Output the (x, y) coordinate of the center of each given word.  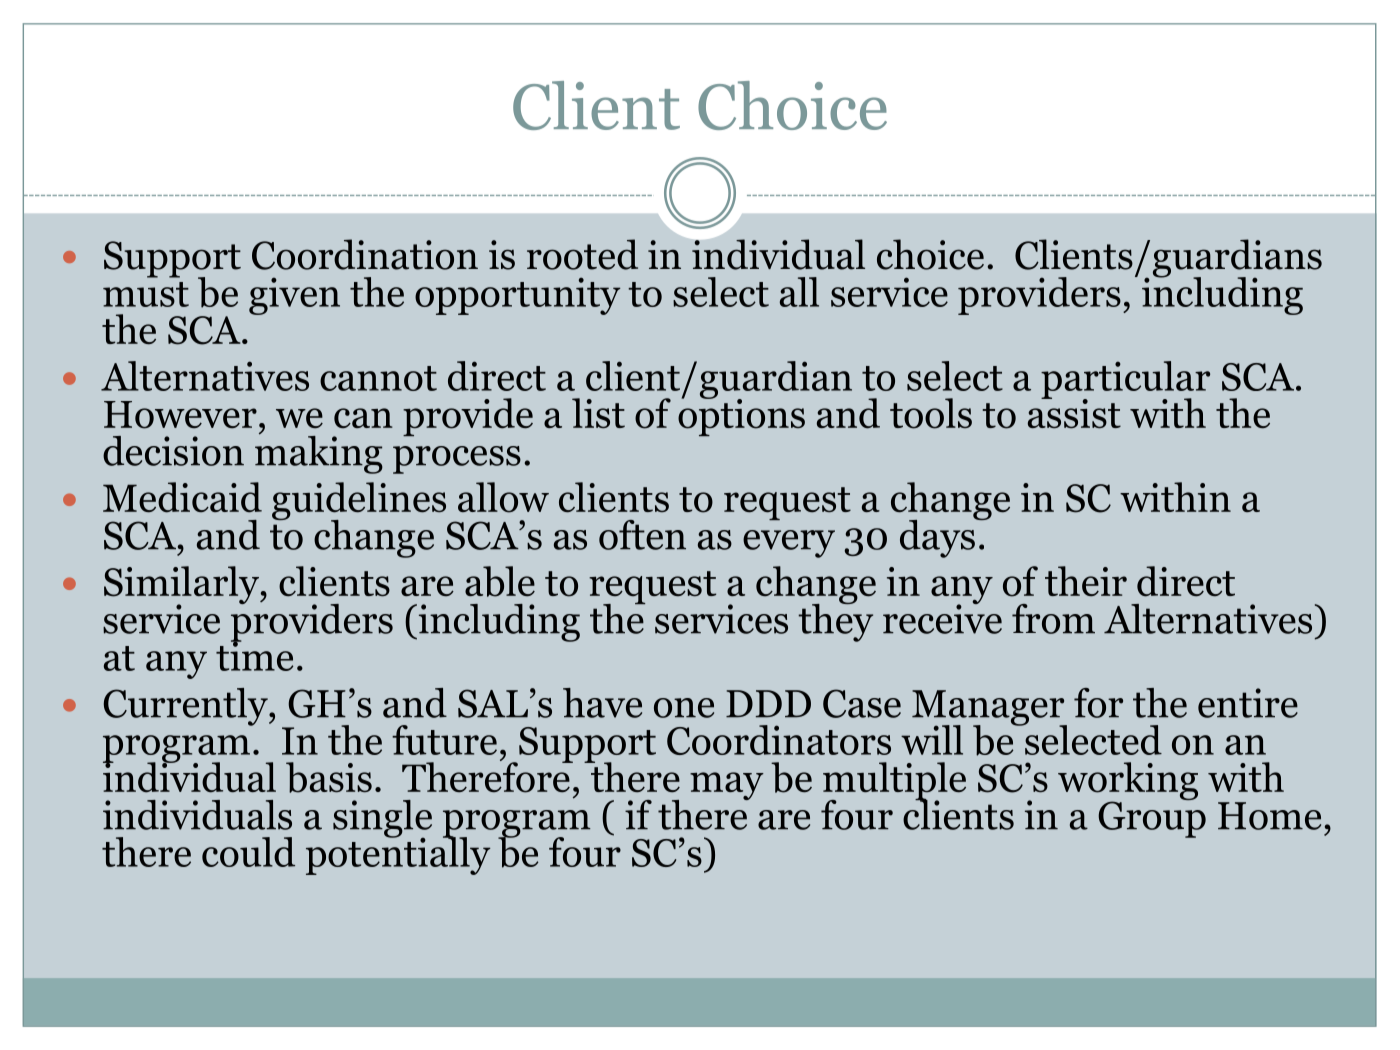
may (727, 786)
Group (1152, 818)
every (789, 544)
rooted (582, 254)
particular (1125, 381)
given (294, 296)
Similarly (182, 586)
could (248, 852)
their (1086, 581)
